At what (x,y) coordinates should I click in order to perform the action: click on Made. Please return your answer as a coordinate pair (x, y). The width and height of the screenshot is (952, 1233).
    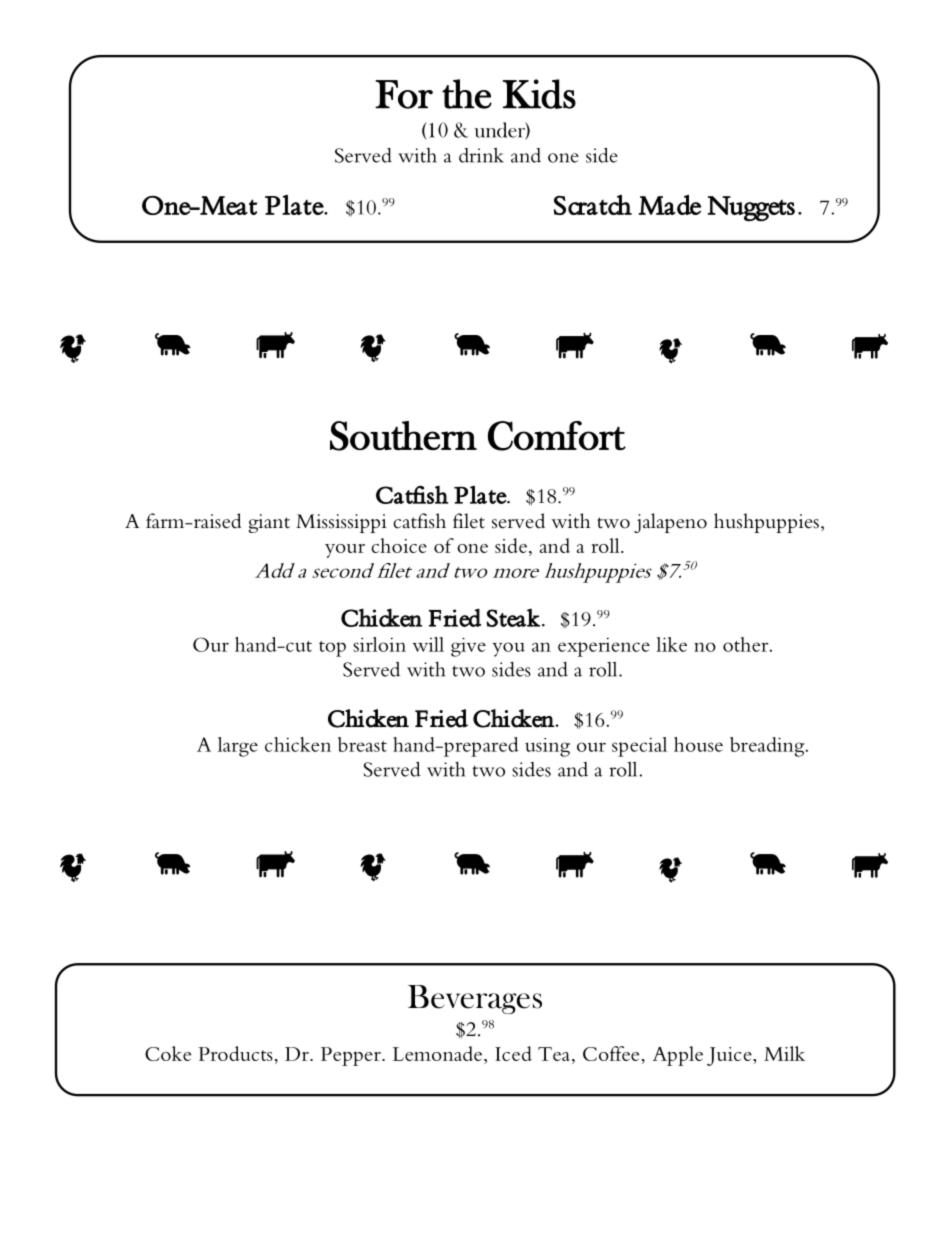
    Looking at the image, I should click on (669, 205).
